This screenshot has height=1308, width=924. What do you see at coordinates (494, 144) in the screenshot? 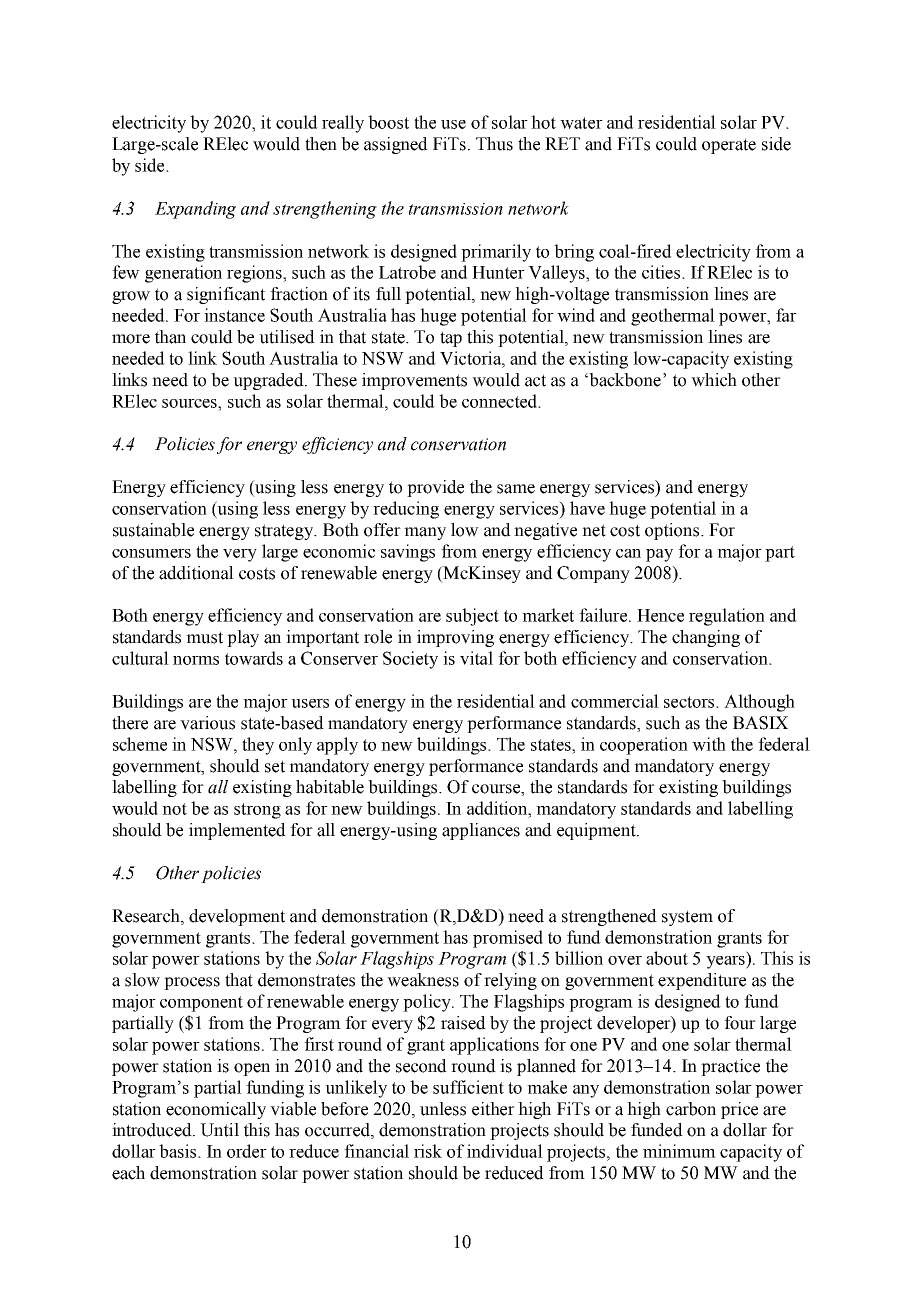
I see `Thus` at bounding box center [494, 144].
